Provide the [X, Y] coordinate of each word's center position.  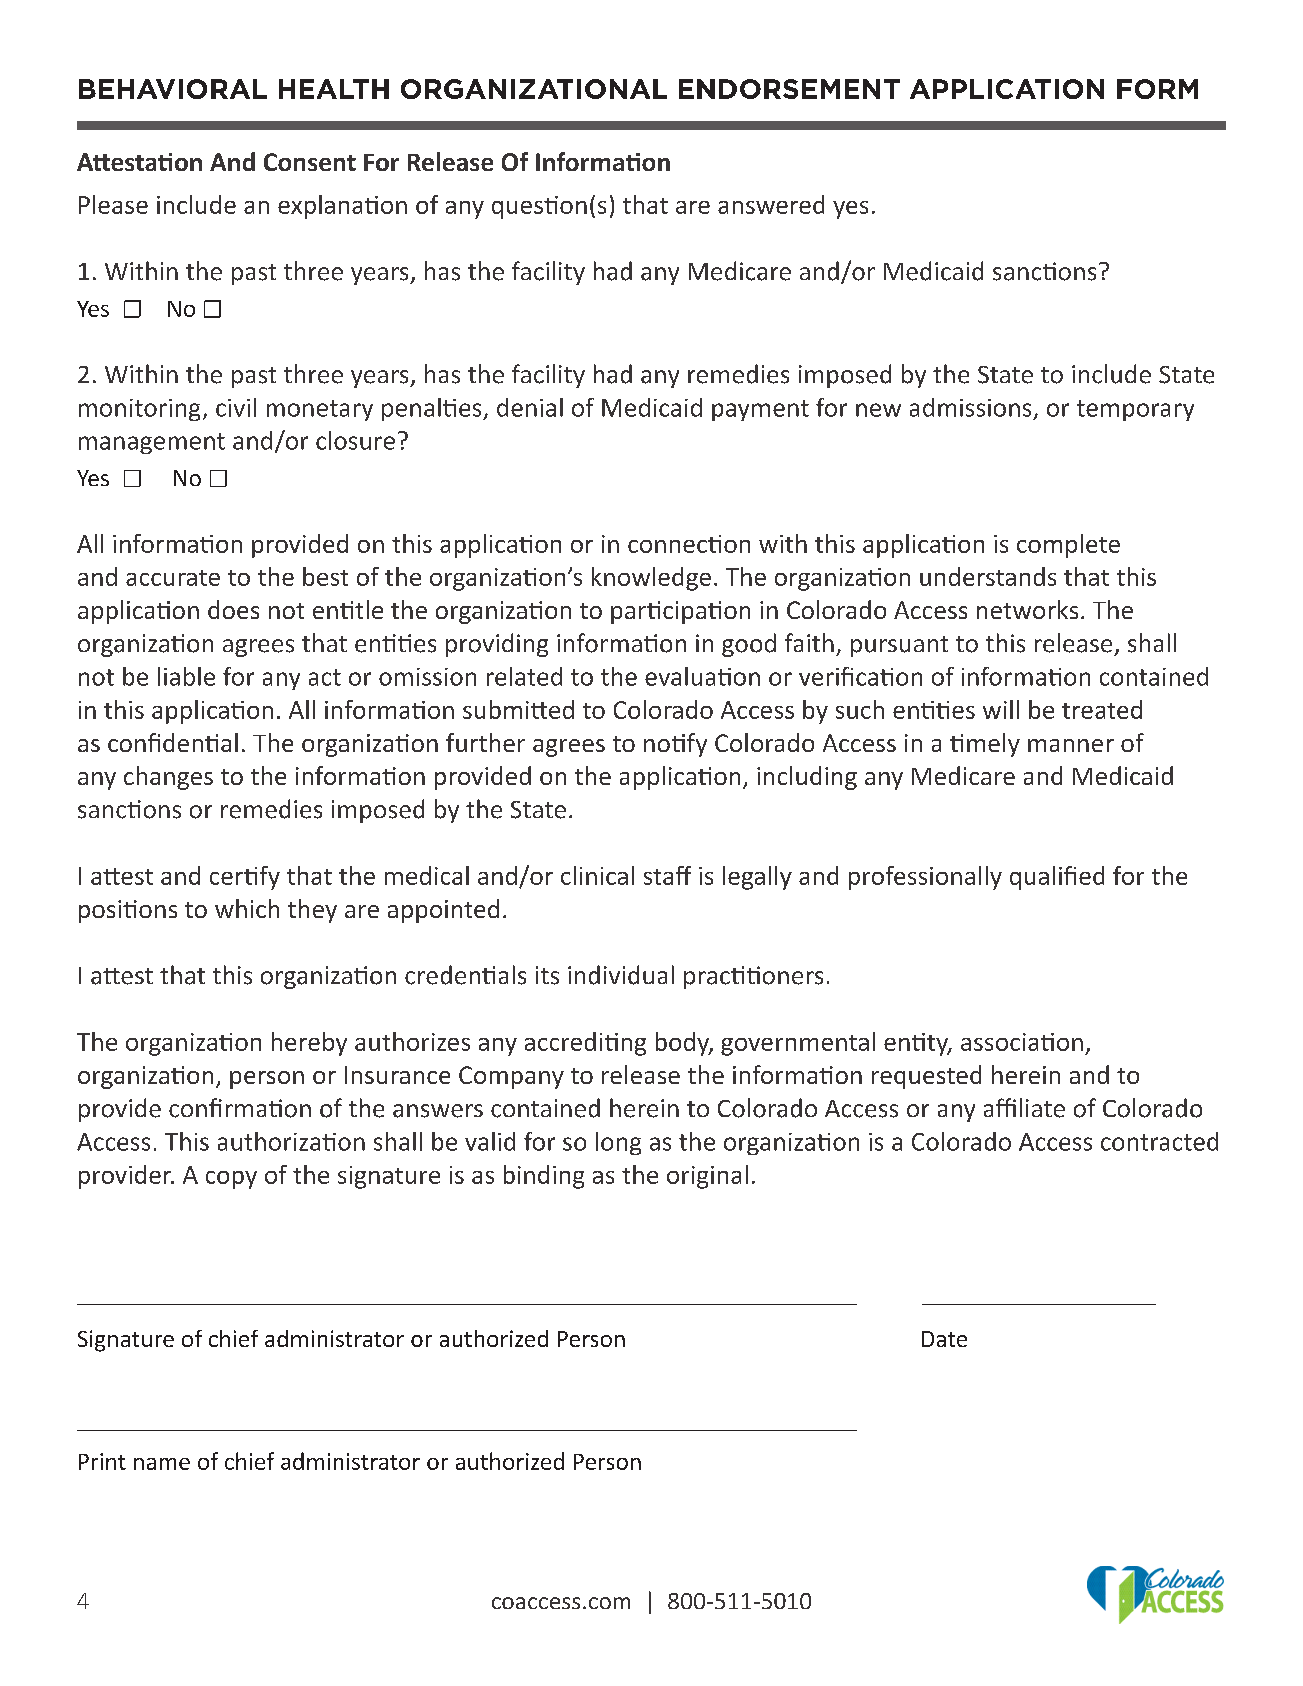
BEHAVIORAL [173, 89]
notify [675, 745]
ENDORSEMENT [789, 89]
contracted [1159, 1141]
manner [1071, 745]
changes [168, 778]
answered [771, 204]
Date [944, 1339]
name [162, 1464]
